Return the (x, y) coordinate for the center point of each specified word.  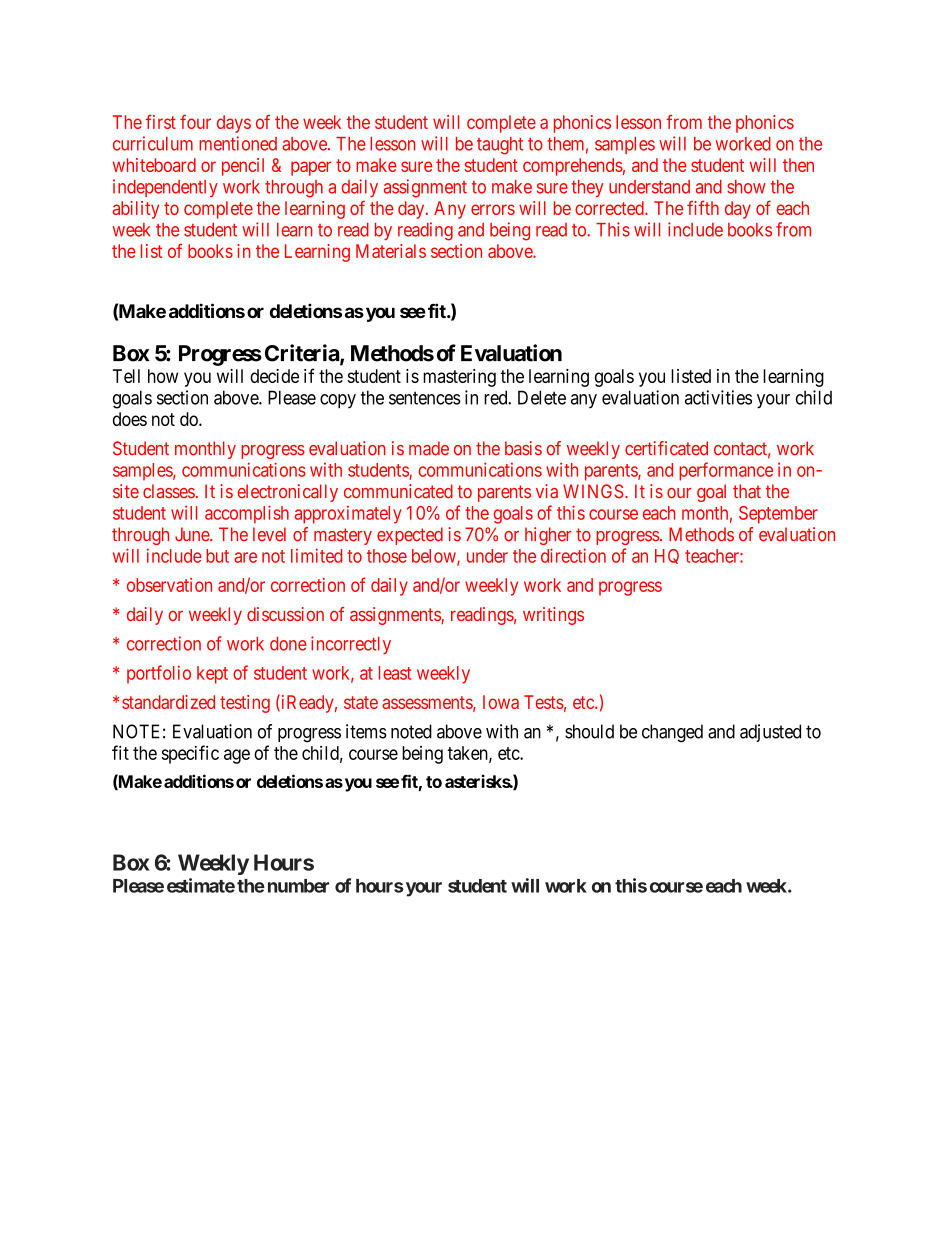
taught (500, 146)
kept (212, 675)
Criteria (303, 354)
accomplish (247, 514)
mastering (459, 378)
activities (718, 397)
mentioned (238, 143)
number (298, 886)
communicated (398, 491)
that (747, 491)
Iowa (501, 702)
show (746, 187)
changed (672, 733)
